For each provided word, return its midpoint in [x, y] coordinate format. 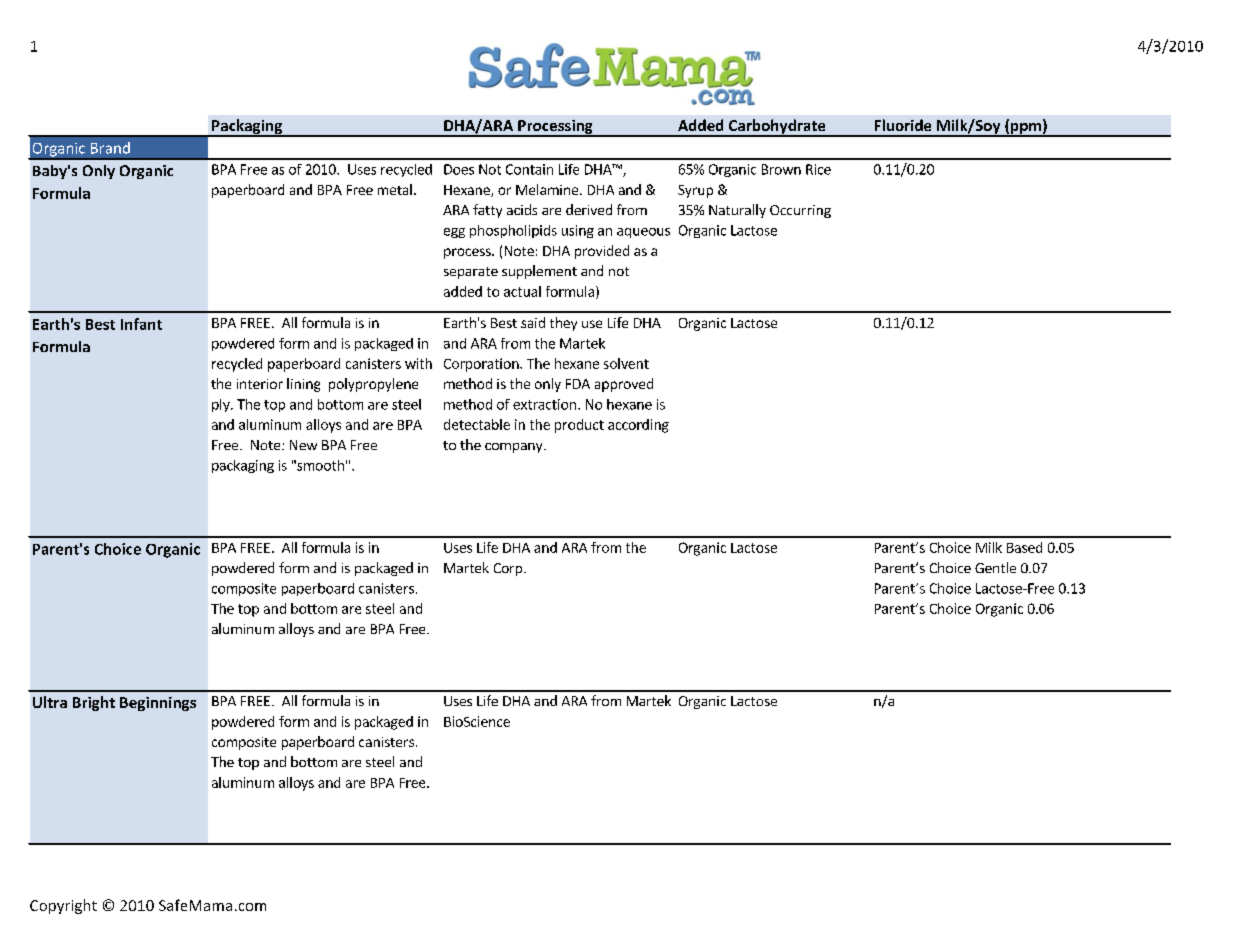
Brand [110, 148]
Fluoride [903, 125]
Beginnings [158, 704]
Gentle [995, 567]
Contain [529, 169]
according [638, 426]
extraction [544, 404]
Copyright [63, 906]
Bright [94, 703]
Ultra [50, 702]
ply [222, 405]
